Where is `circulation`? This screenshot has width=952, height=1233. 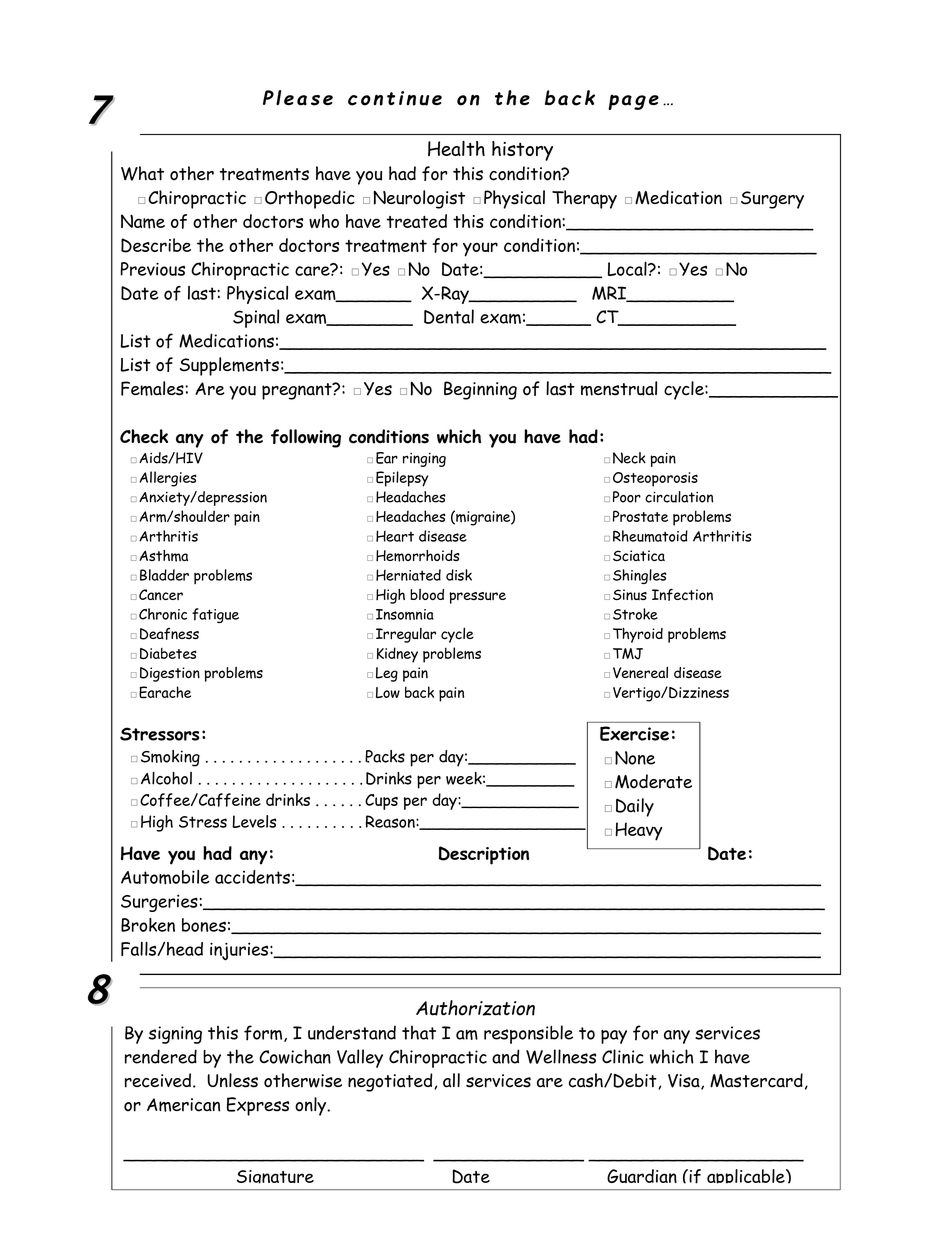
circulation is located at coordinates (679, 497).
